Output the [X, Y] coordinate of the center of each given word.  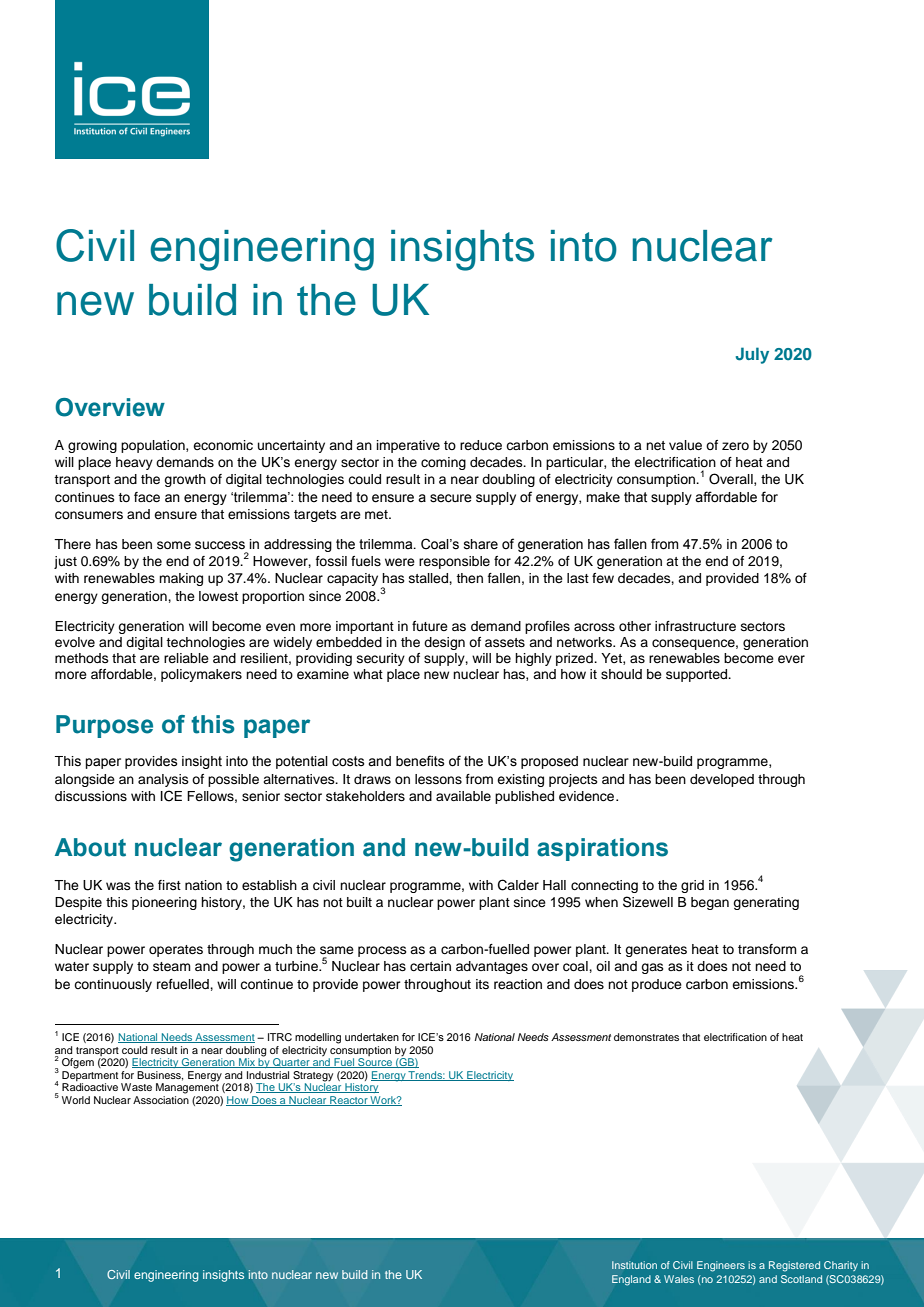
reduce [481, 445]
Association [161, 1100]
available [463, 796]
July [752, 355]
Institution [634, 1265]
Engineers [721, 1266]
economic [223, 445]
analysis [163, 780]
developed [722, 780]
